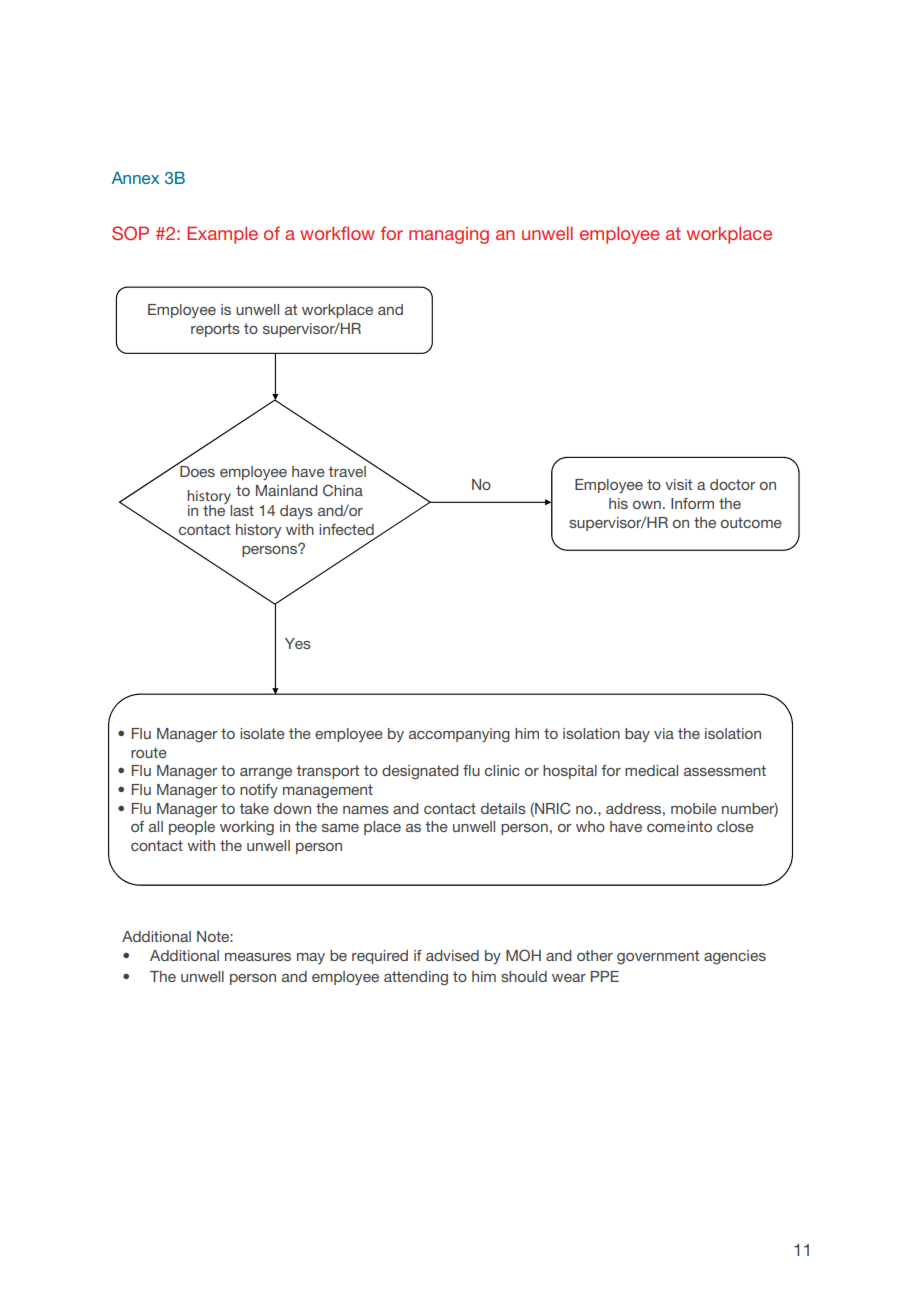 This screenshot has width=924, height=1308. Describe the element at coordinates (337, 233) in the screenshot. I see `workflow` at that location.
